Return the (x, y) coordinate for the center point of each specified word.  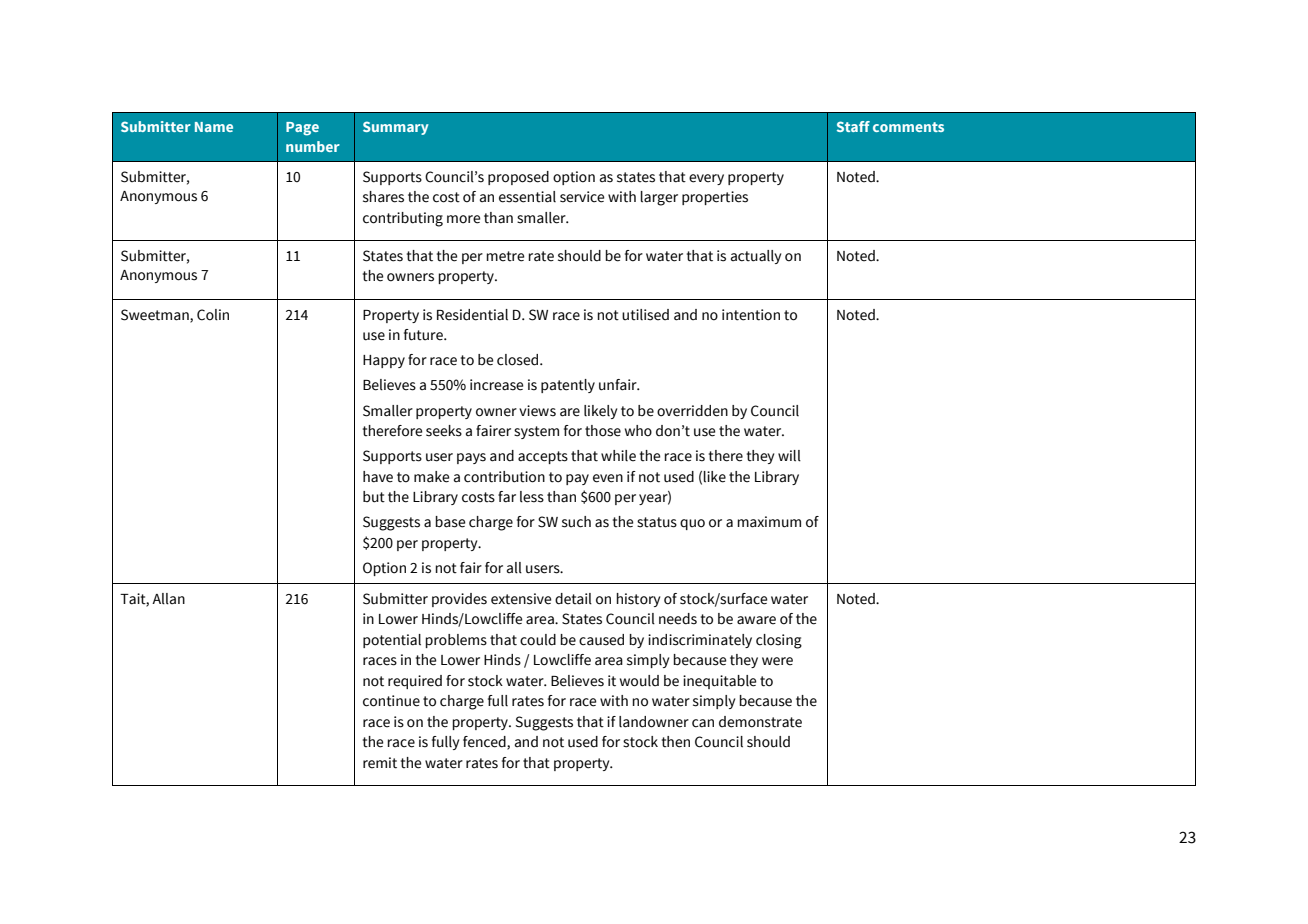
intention (751, 315)
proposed (518, 178)
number (313, 146)
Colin (213, 315)
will (789, 456)
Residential (472, 315)
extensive (521, 599)
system (536, 432)
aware (756, 620)
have (378, 477)
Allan (168, 599)
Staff (853, 126)
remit (380, 763)
